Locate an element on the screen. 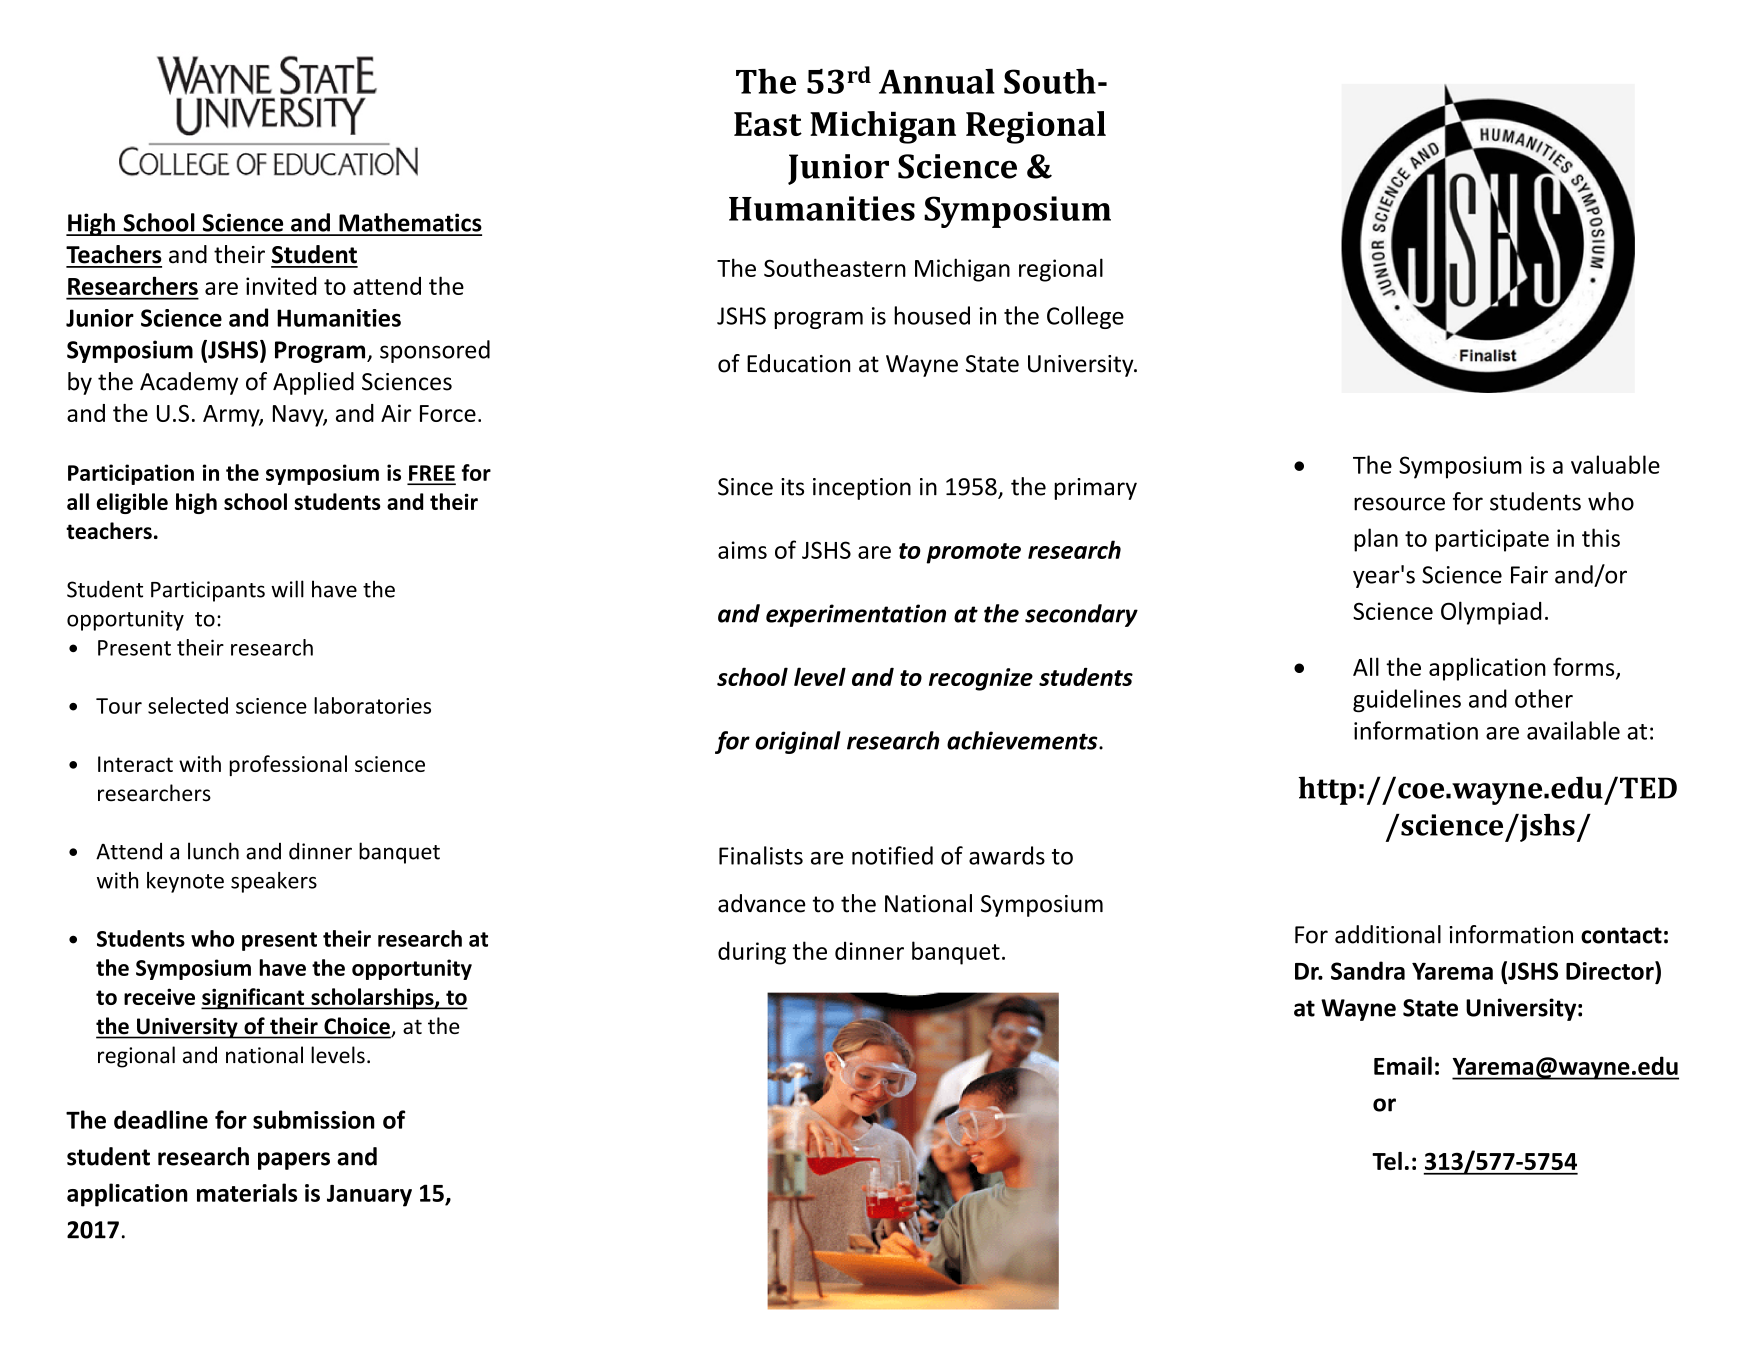 The height and width of the screenshot is (1350, 1747). January is located at coordinates (369, 1196).
